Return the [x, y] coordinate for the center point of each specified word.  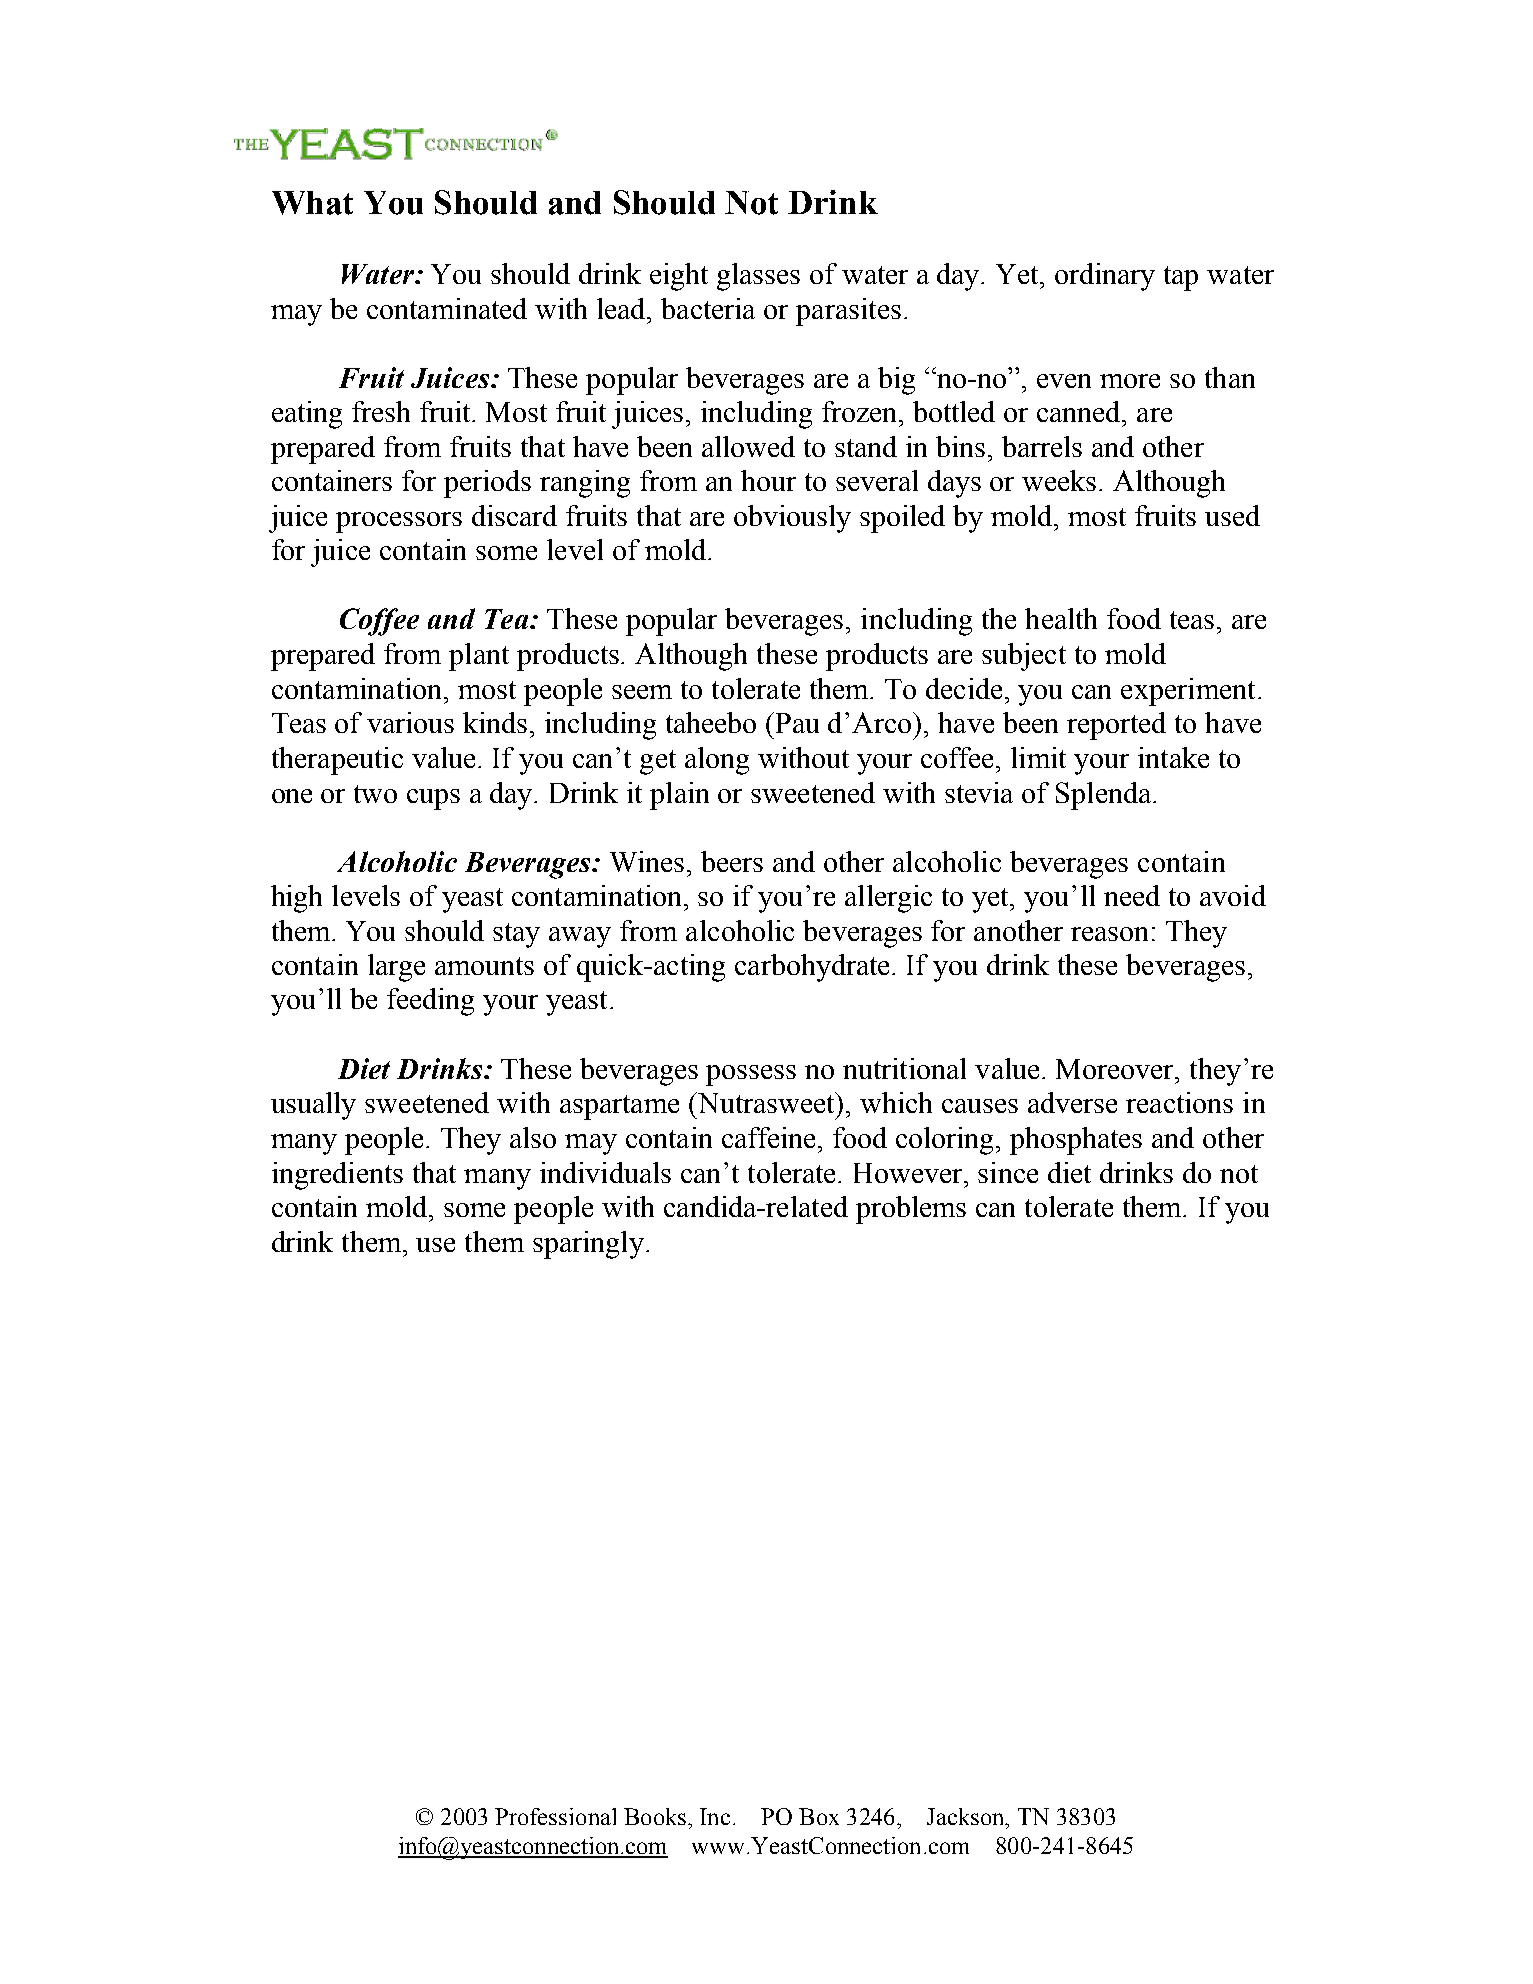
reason [1109, 934]
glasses [758, 277]
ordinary [1105, 277]
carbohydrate [812, 968]
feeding [430, 1002]
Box [819, 1816]
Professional [555, 1816]
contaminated [447, 308]
